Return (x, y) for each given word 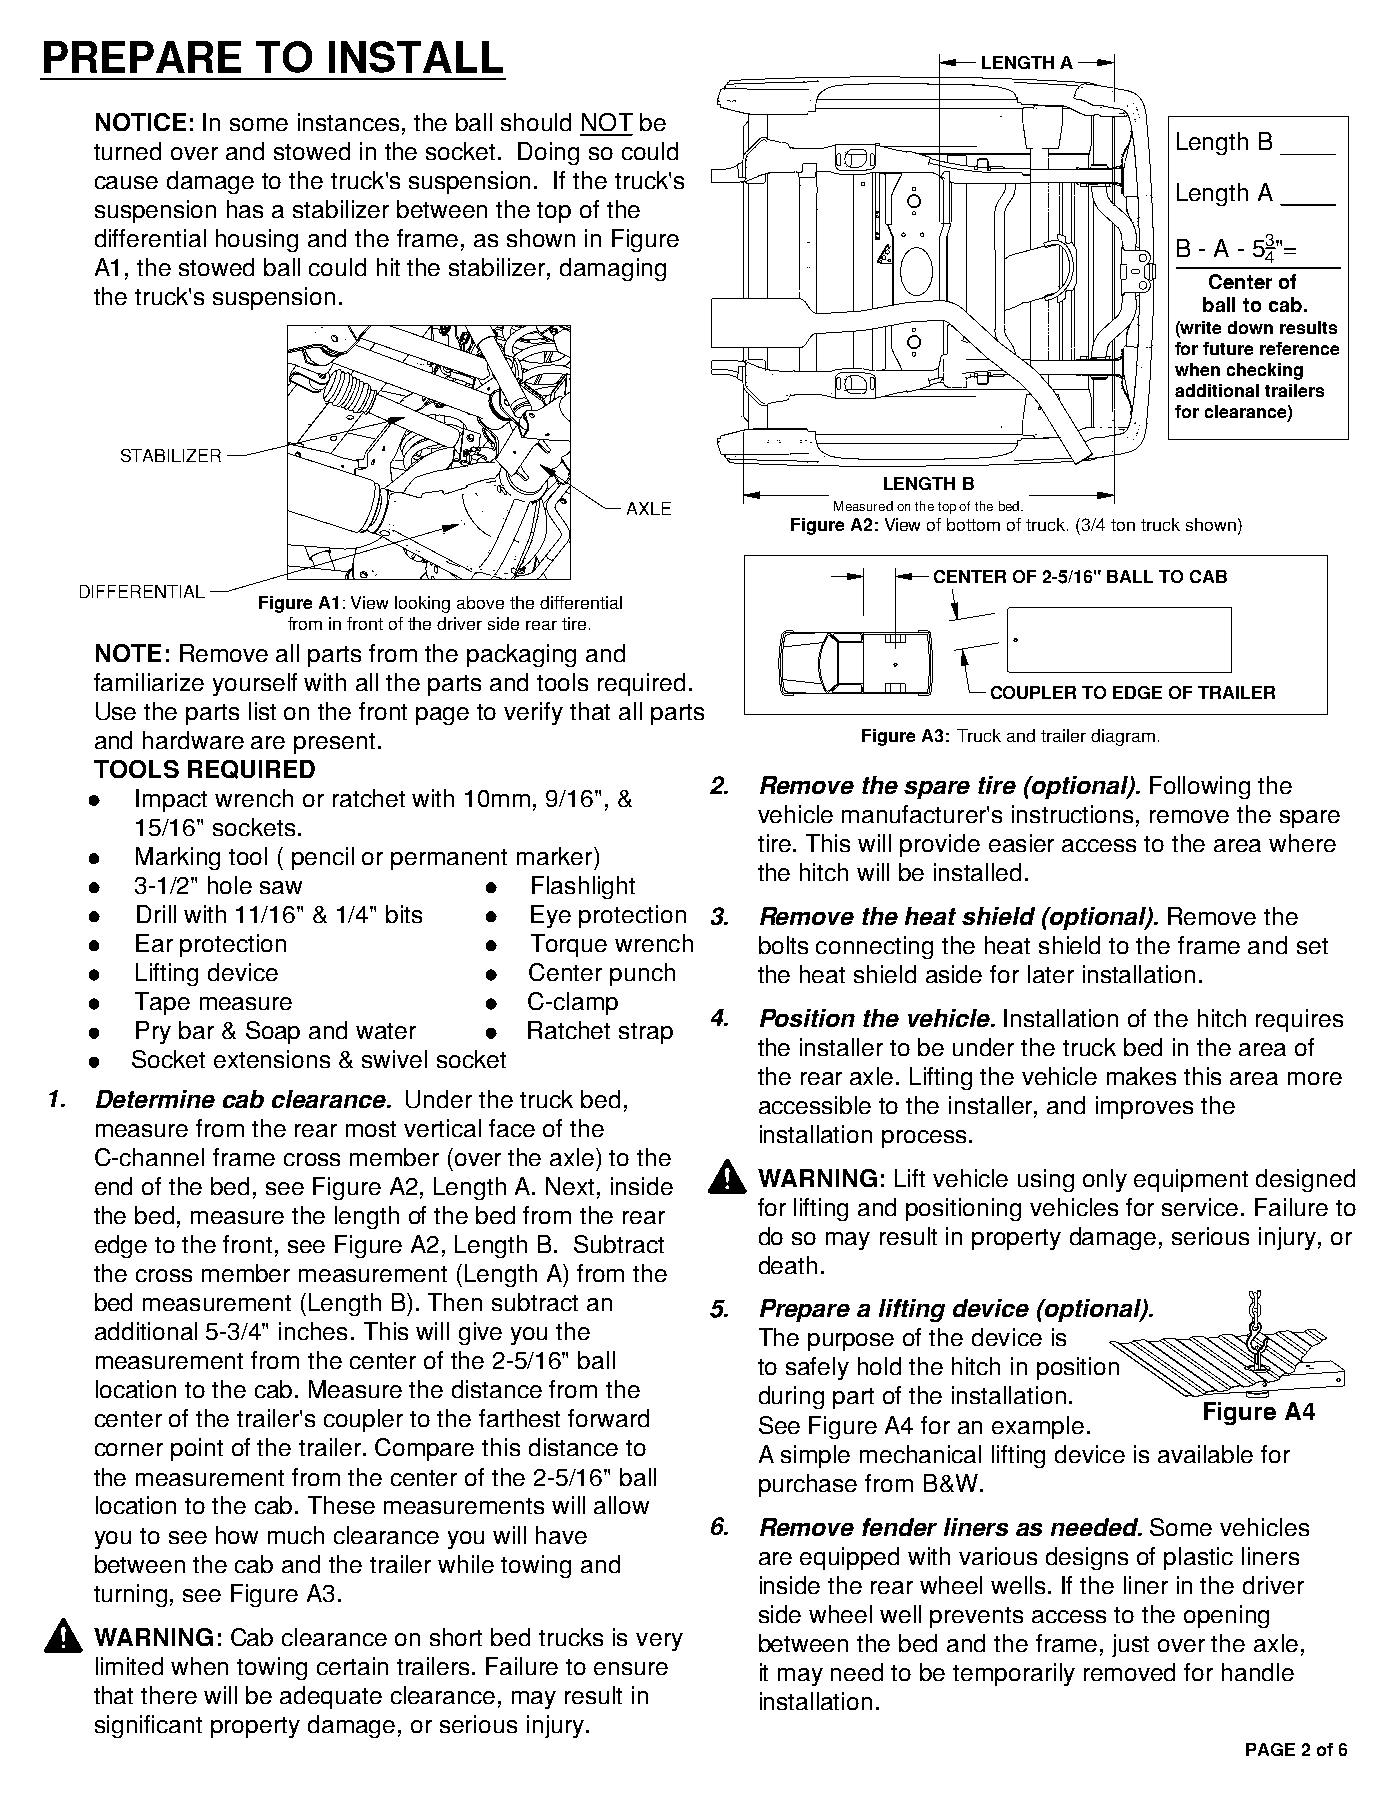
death (788, 1265)
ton (1123, 525)
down (1250, 327)
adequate (331, 1697)
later (1051, 974)
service (1200, 1207)
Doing (548, 153)
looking (422, 604)
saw (281, 887)
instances (348, 122)
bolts (783, 945)
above (480, 602)
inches (313, 1331)
